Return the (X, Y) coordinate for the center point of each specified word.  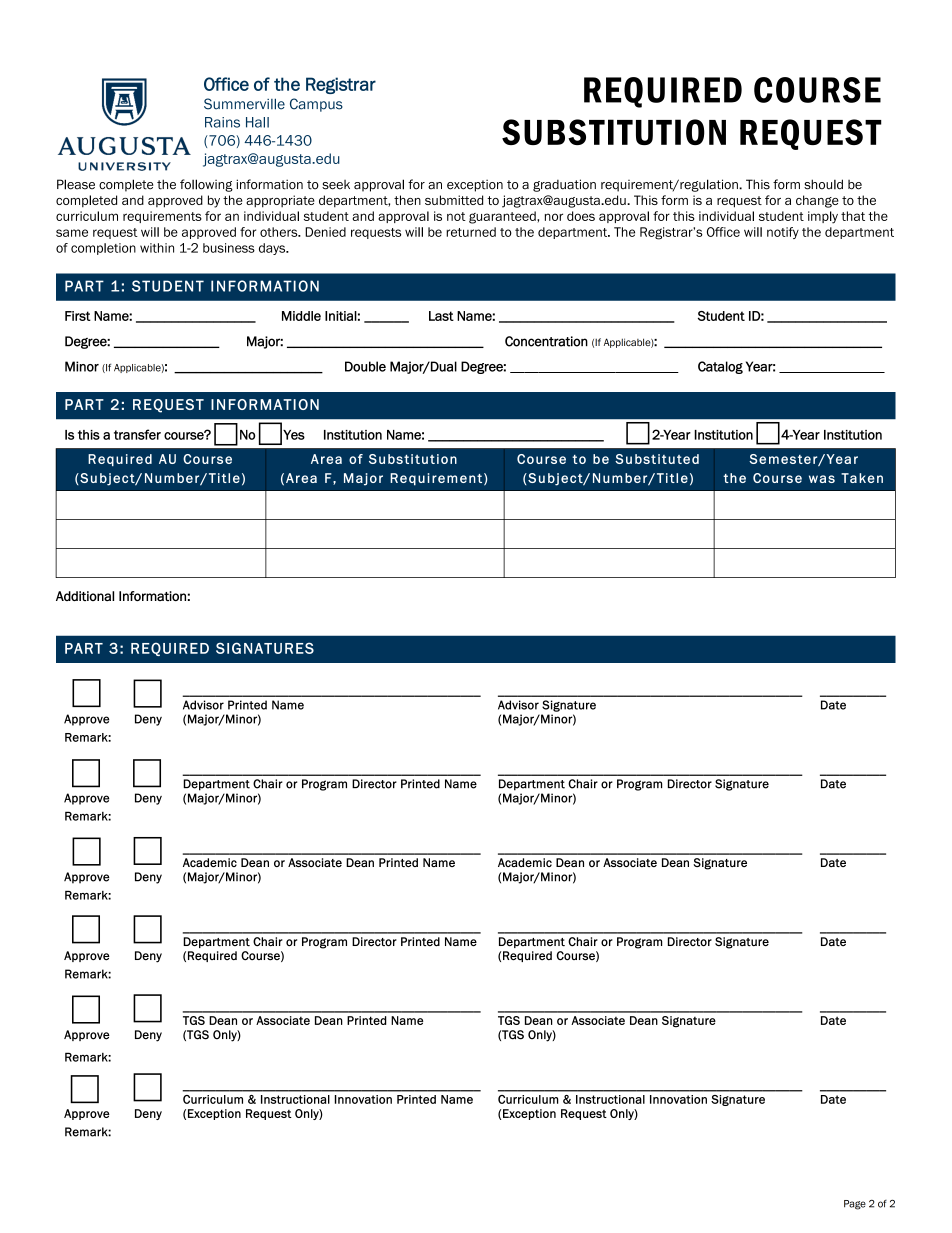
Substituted (657, 459)
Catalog (720, 367)
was (822, 479)
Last (441, 316)
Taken (862, 478)
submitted (454, 200)
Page (855, 1205)
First (78, 316)
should (823, 184)
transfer (137, 434)
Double (365, 366)
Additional (85, 596)
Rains (222, 122)
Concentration (546, 341)
